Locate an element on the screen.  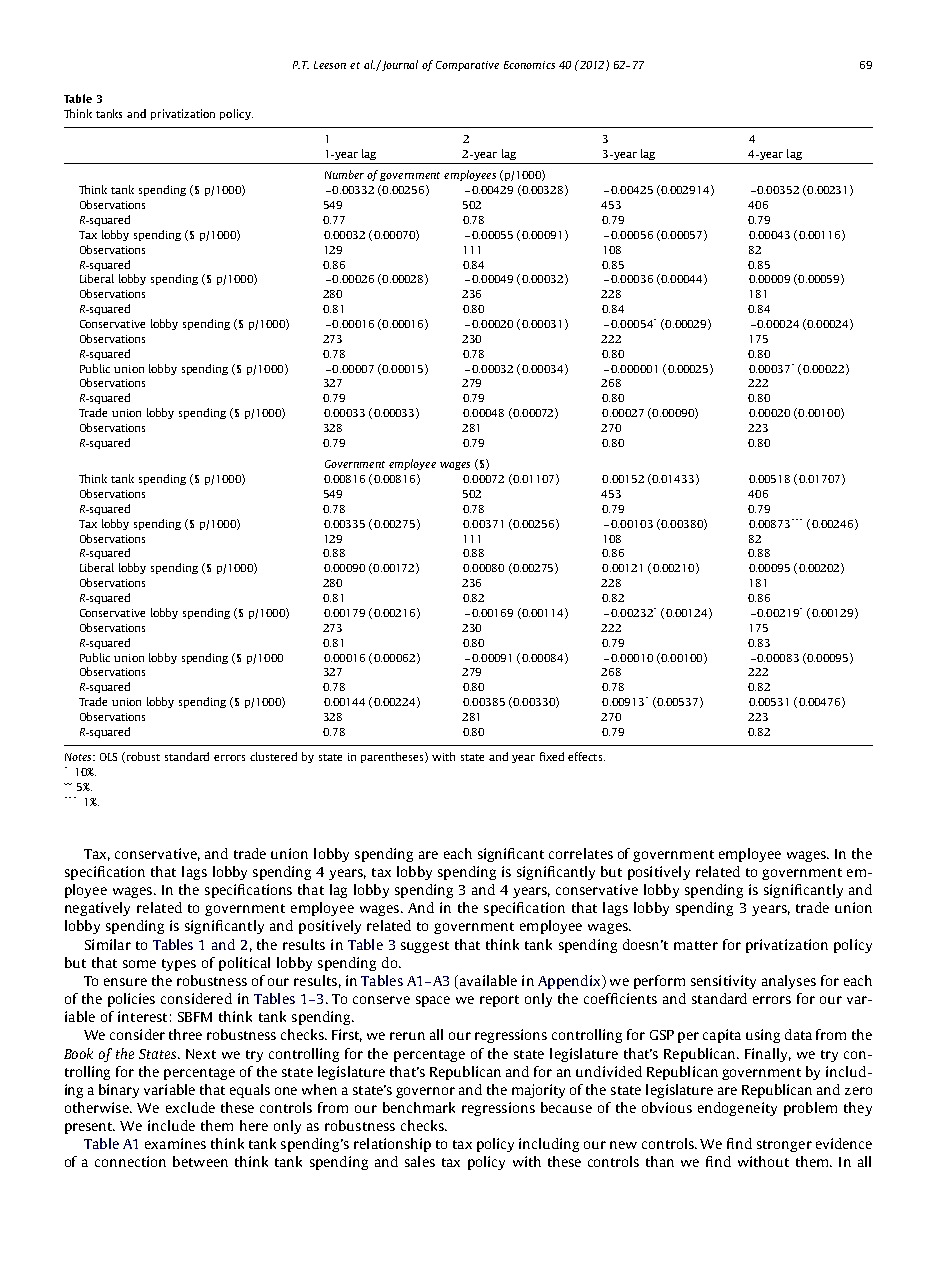
examines is located at coordinates (175, 1143).
